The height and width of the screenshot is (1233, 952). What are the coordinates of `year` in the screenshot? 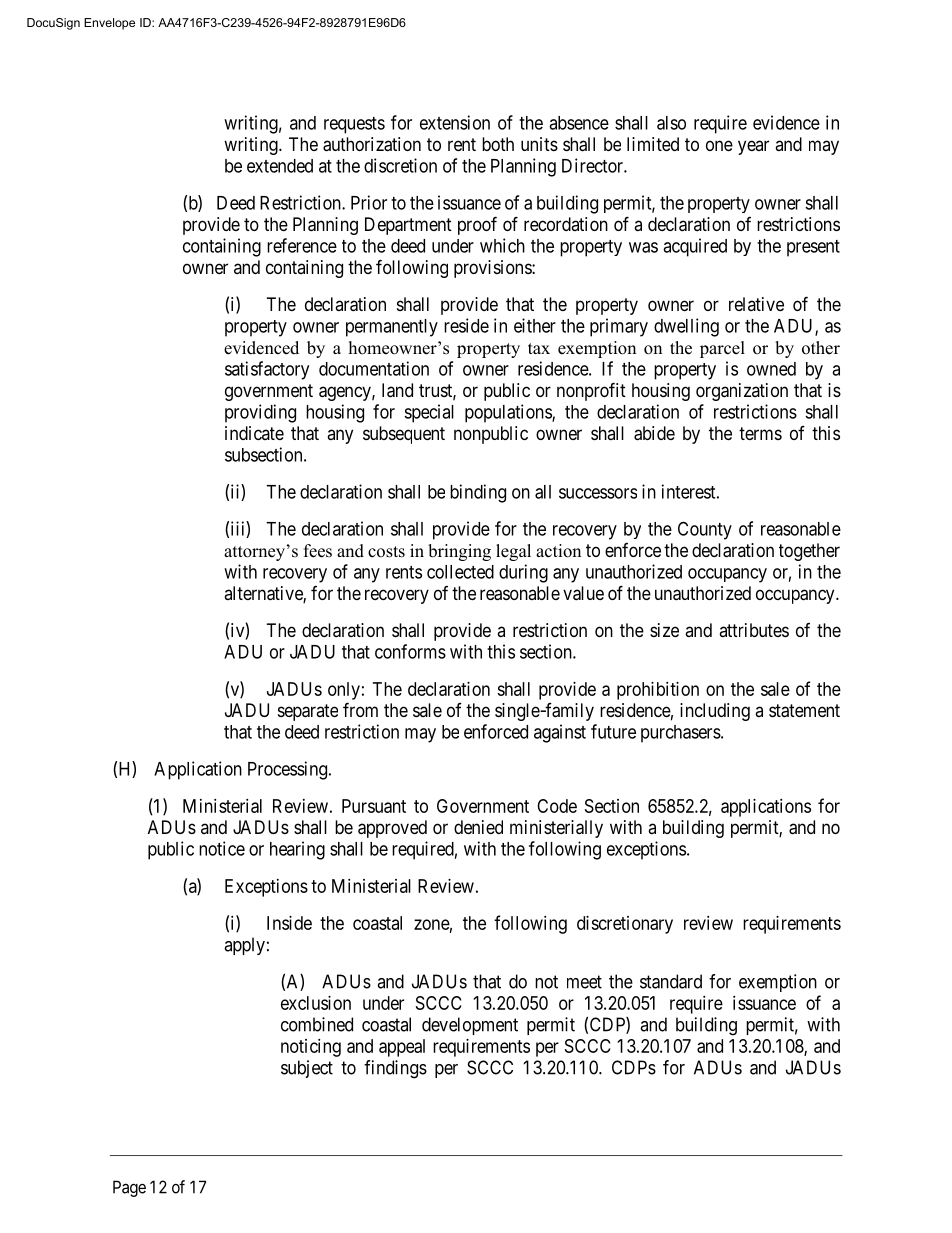 It's located at (753, 147).
